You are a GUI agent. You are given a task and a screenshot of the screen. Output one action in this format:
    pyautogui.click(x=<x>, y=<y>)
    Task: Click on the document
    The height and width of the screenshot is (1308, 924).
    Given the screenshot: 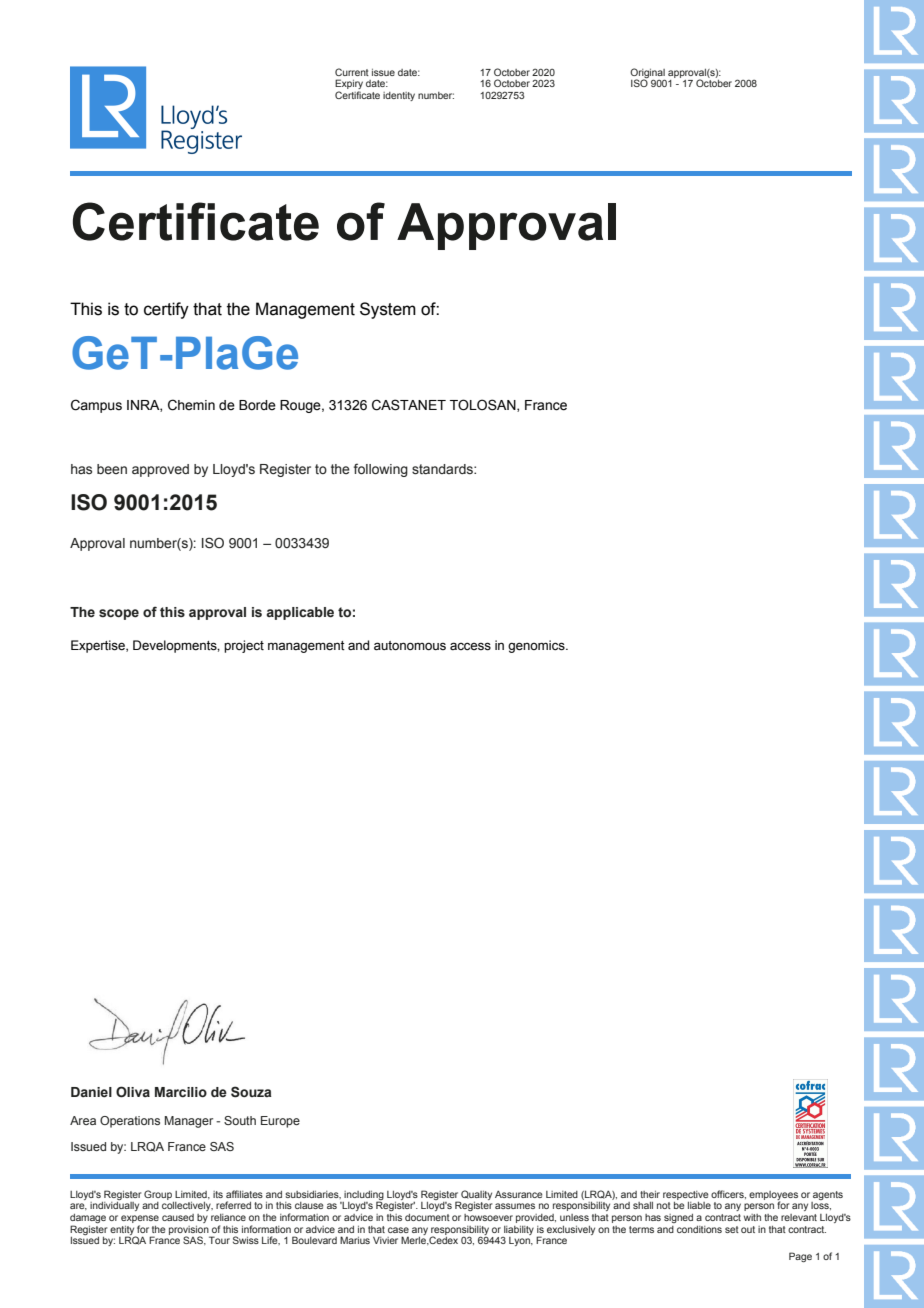 What is the action you would take?
    pyautogui.click(x=427, y=1217)
